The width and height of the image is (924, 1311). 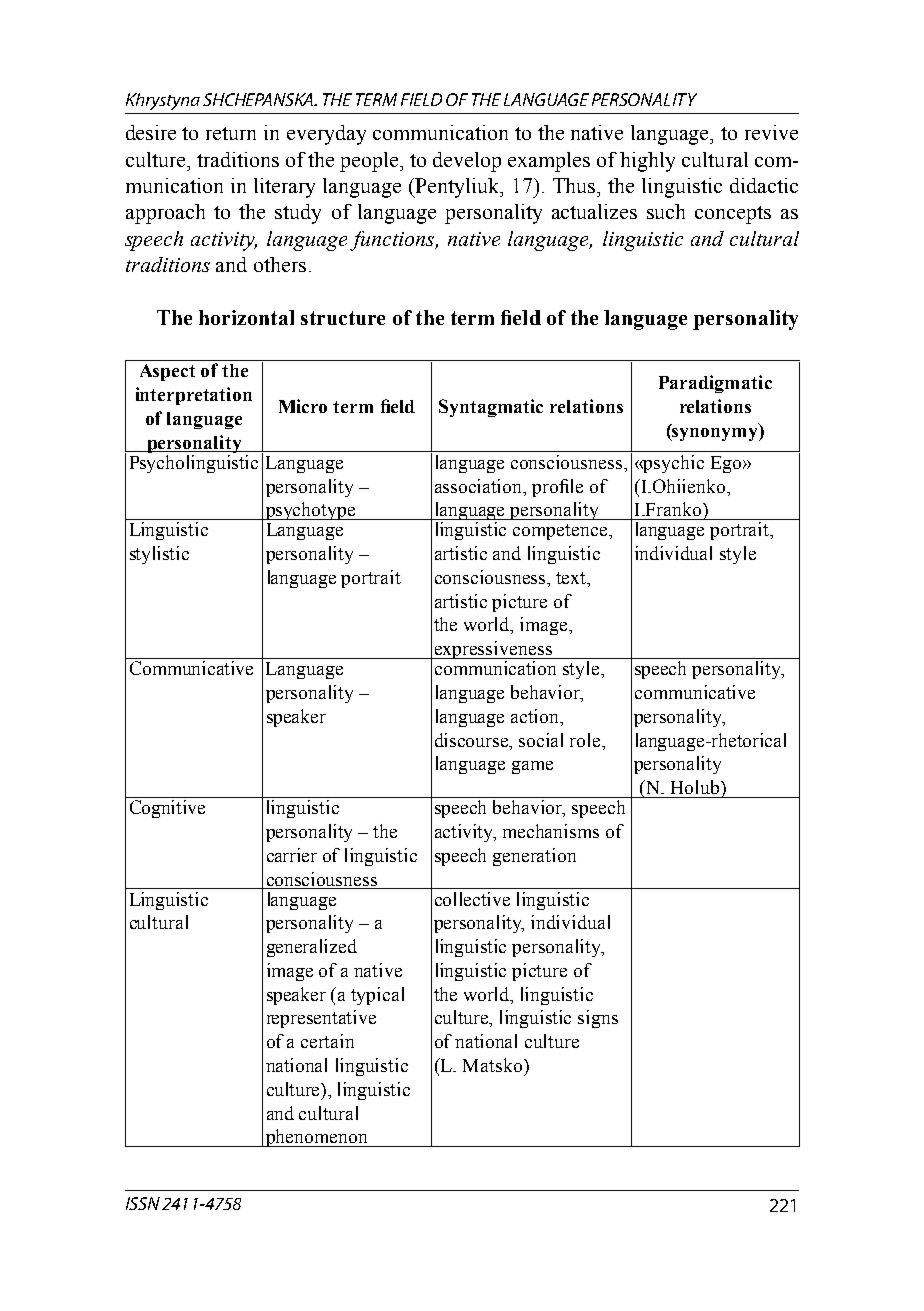 What do you see at coordinates (473, 740) in the image?
I see `discourse` at bounding box center [473, 740].
